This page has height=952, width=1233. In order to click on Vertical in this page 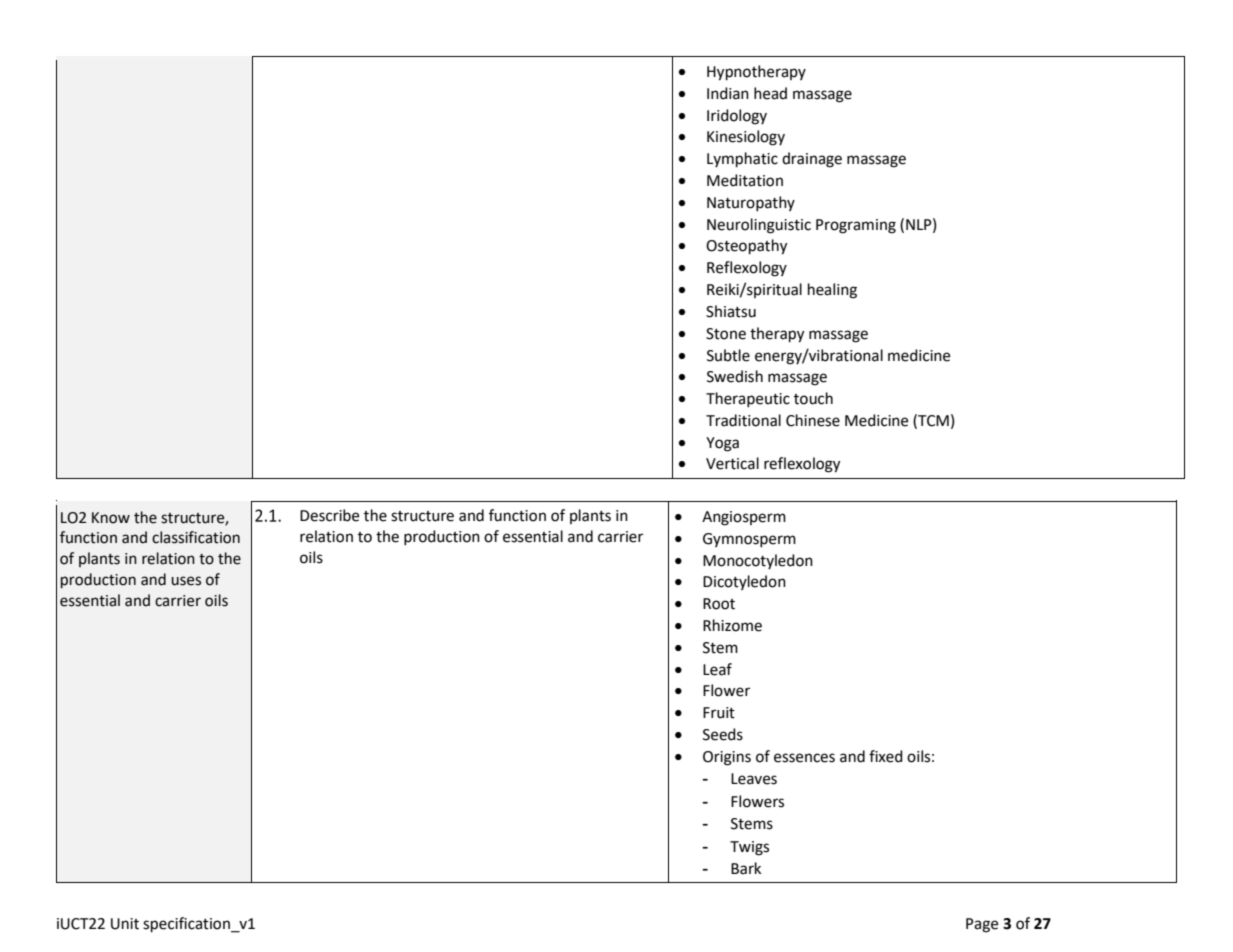, I will do `click(732, 463)`.
